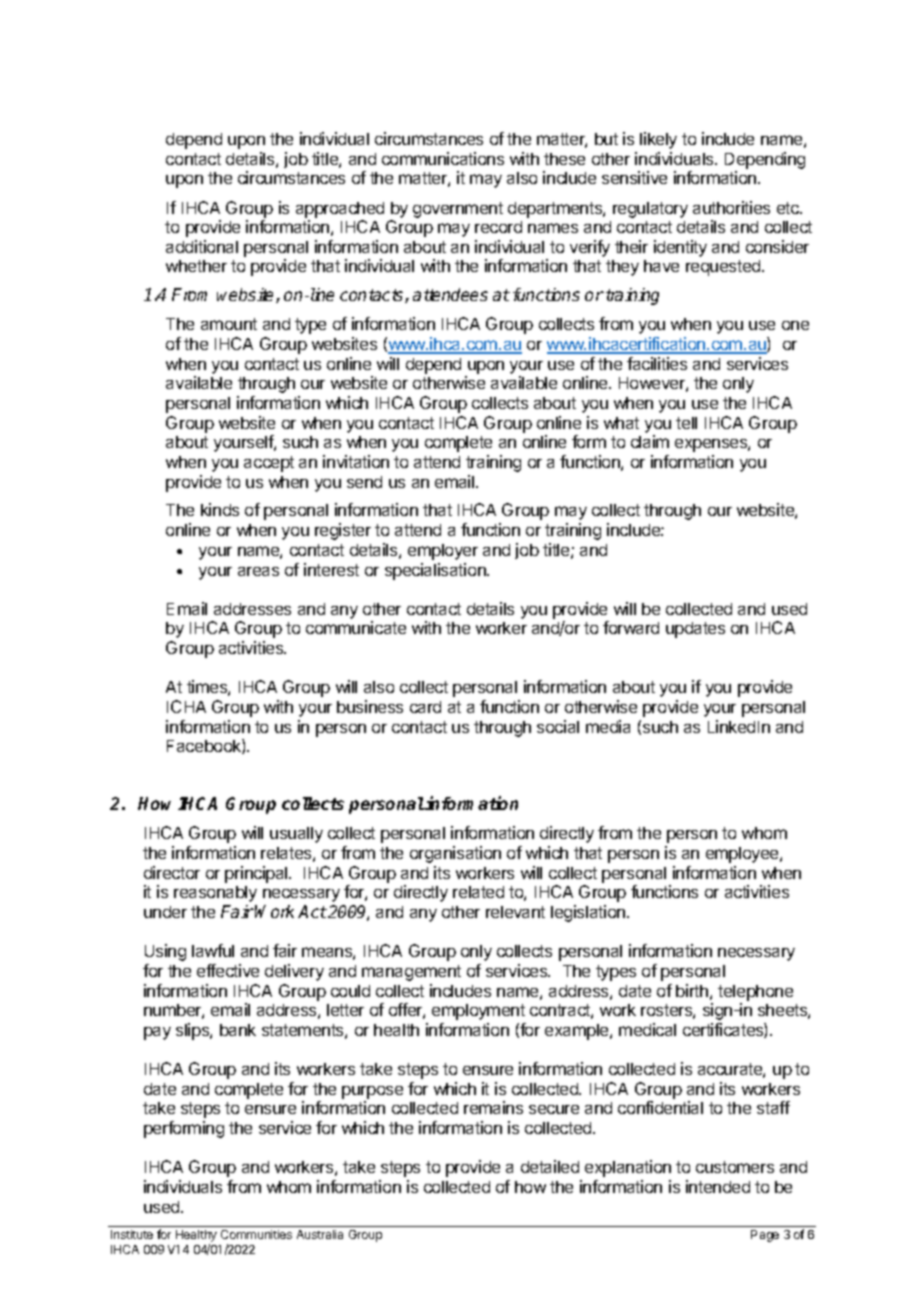 This document has height=1308, width=924. I want to click on Communities, so click(256, 1234).
